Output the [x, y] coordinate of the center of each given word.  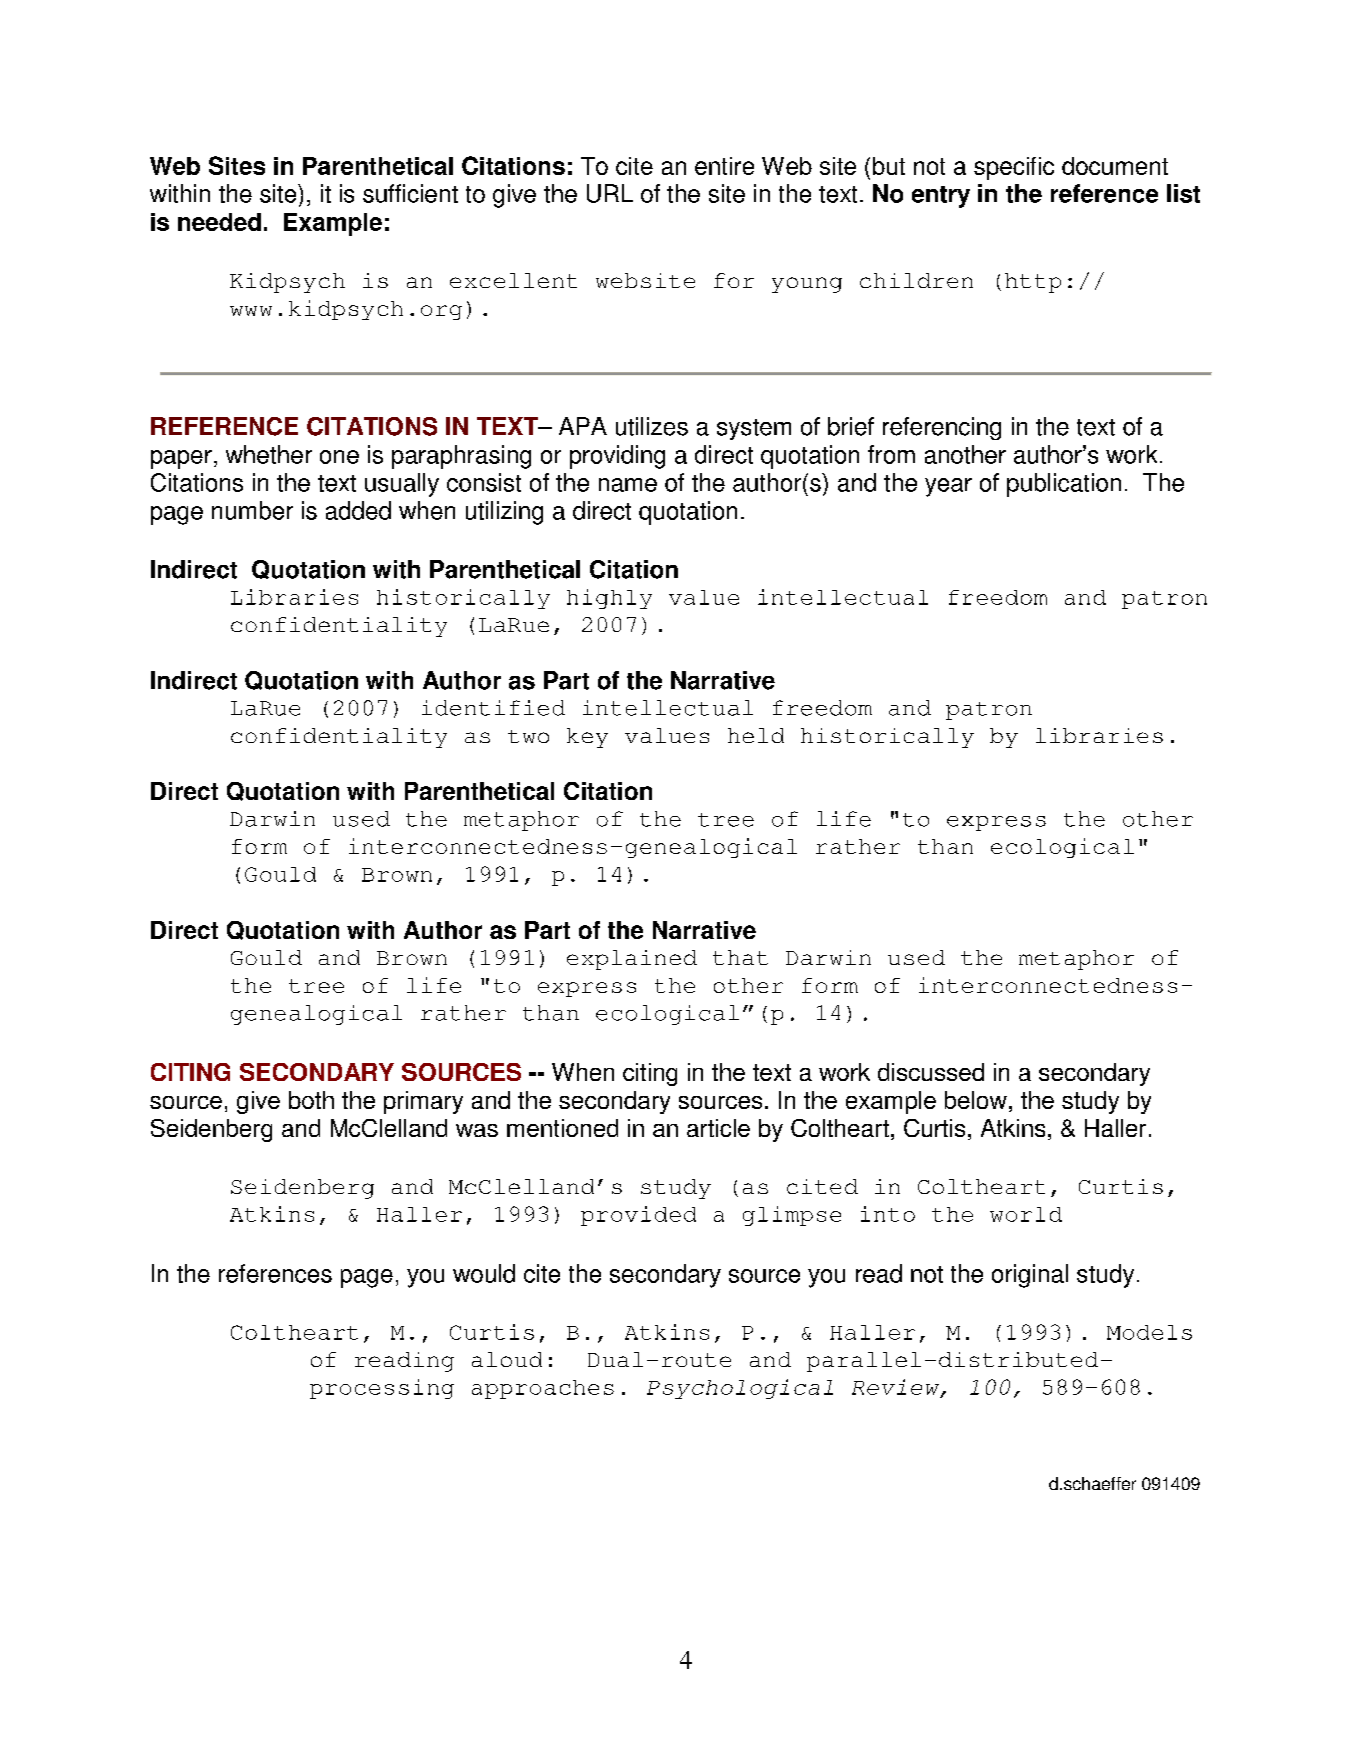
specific [1014, 168]
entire [724, 166]
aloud [507, 1359]
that [740, 957]
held [756, 735]
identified [493, 708]
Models [1149, 1332]
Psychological [740, 1389]
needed [219, 222]
